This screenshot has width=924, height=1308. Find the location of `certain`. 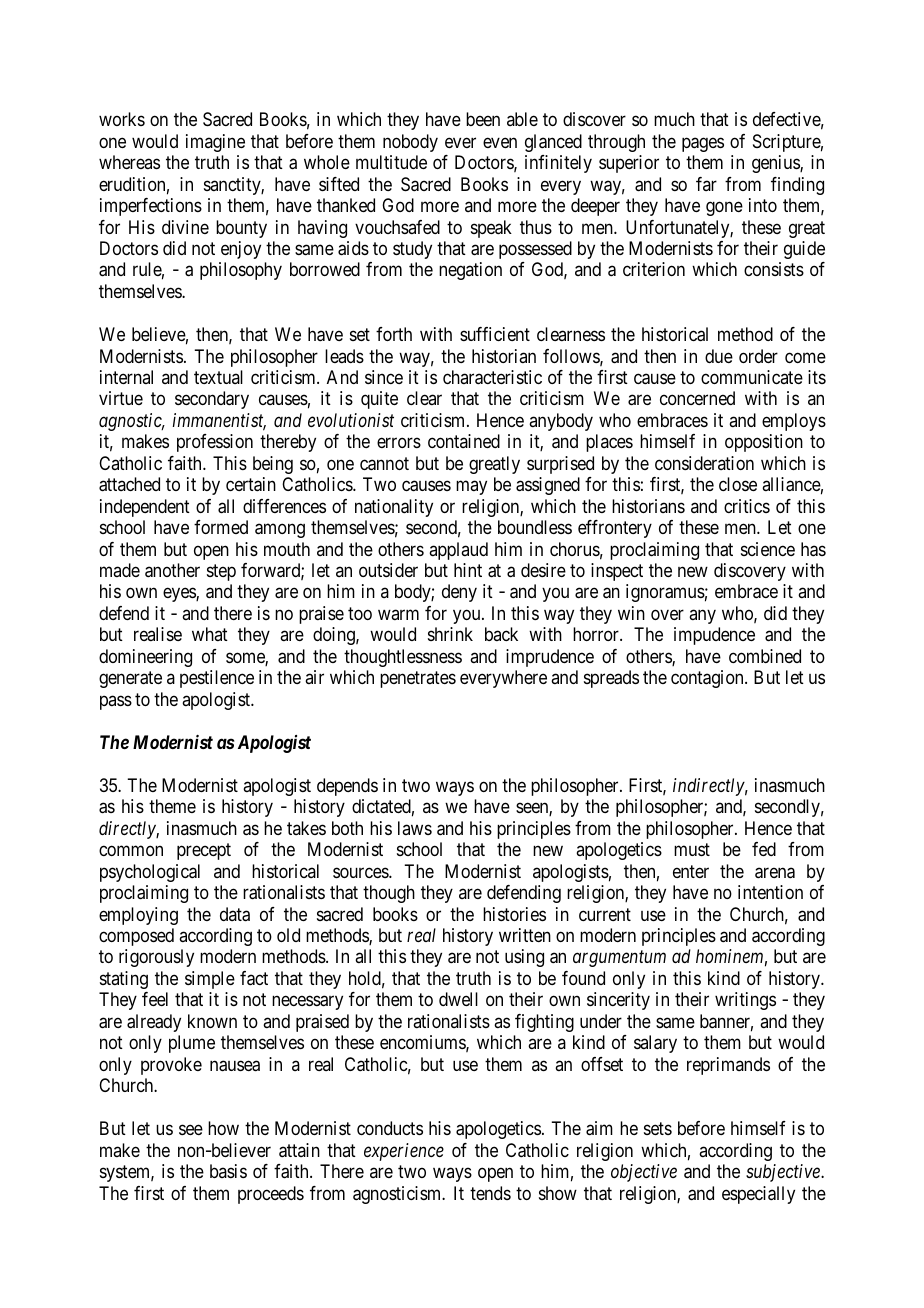

certain is located at coordinates (251, 484).
